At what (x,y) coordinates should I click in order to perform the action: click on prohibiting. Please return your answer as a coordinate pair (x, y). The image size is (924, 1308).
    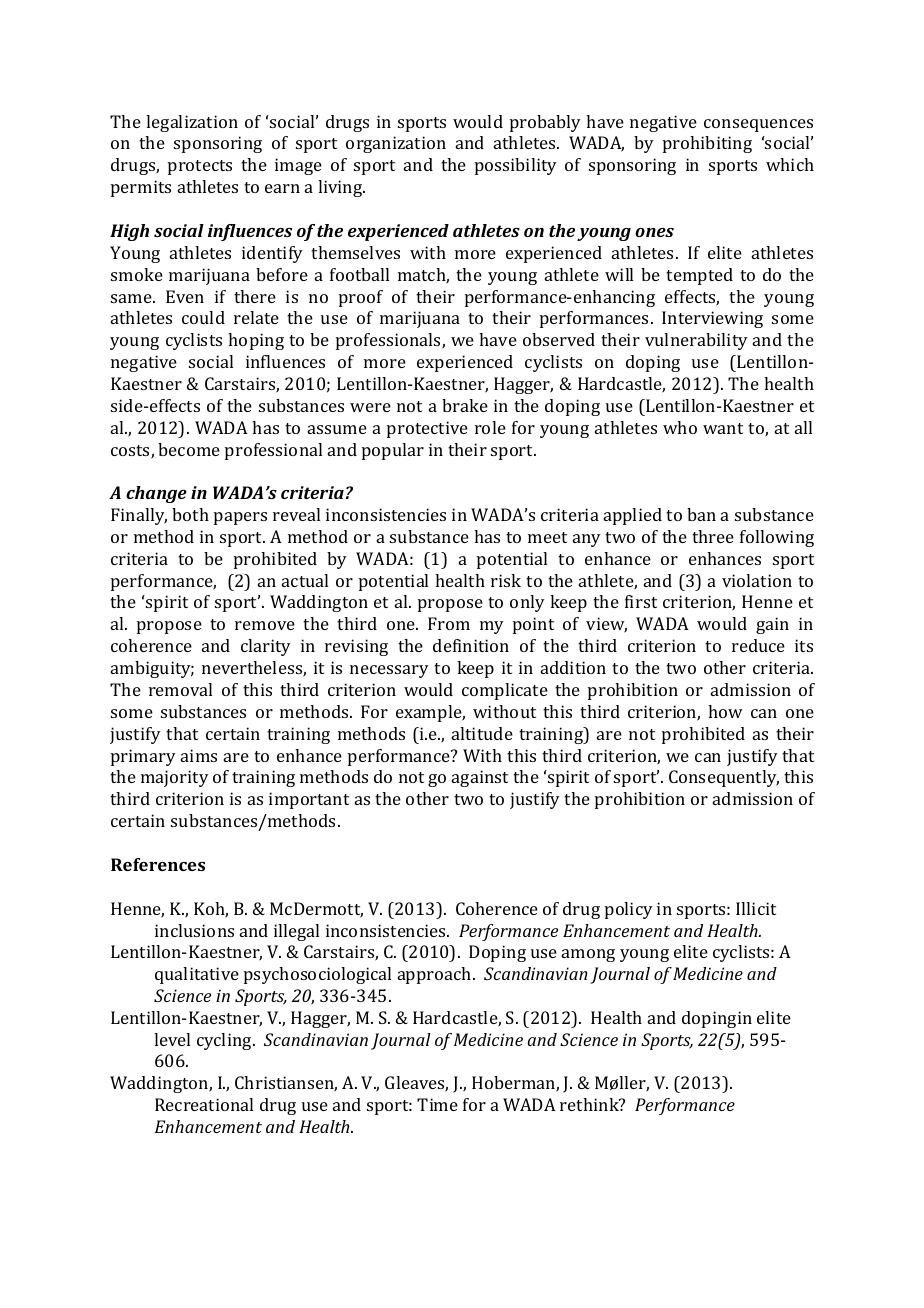
    Looking at the image, I should click on (707, 144).
